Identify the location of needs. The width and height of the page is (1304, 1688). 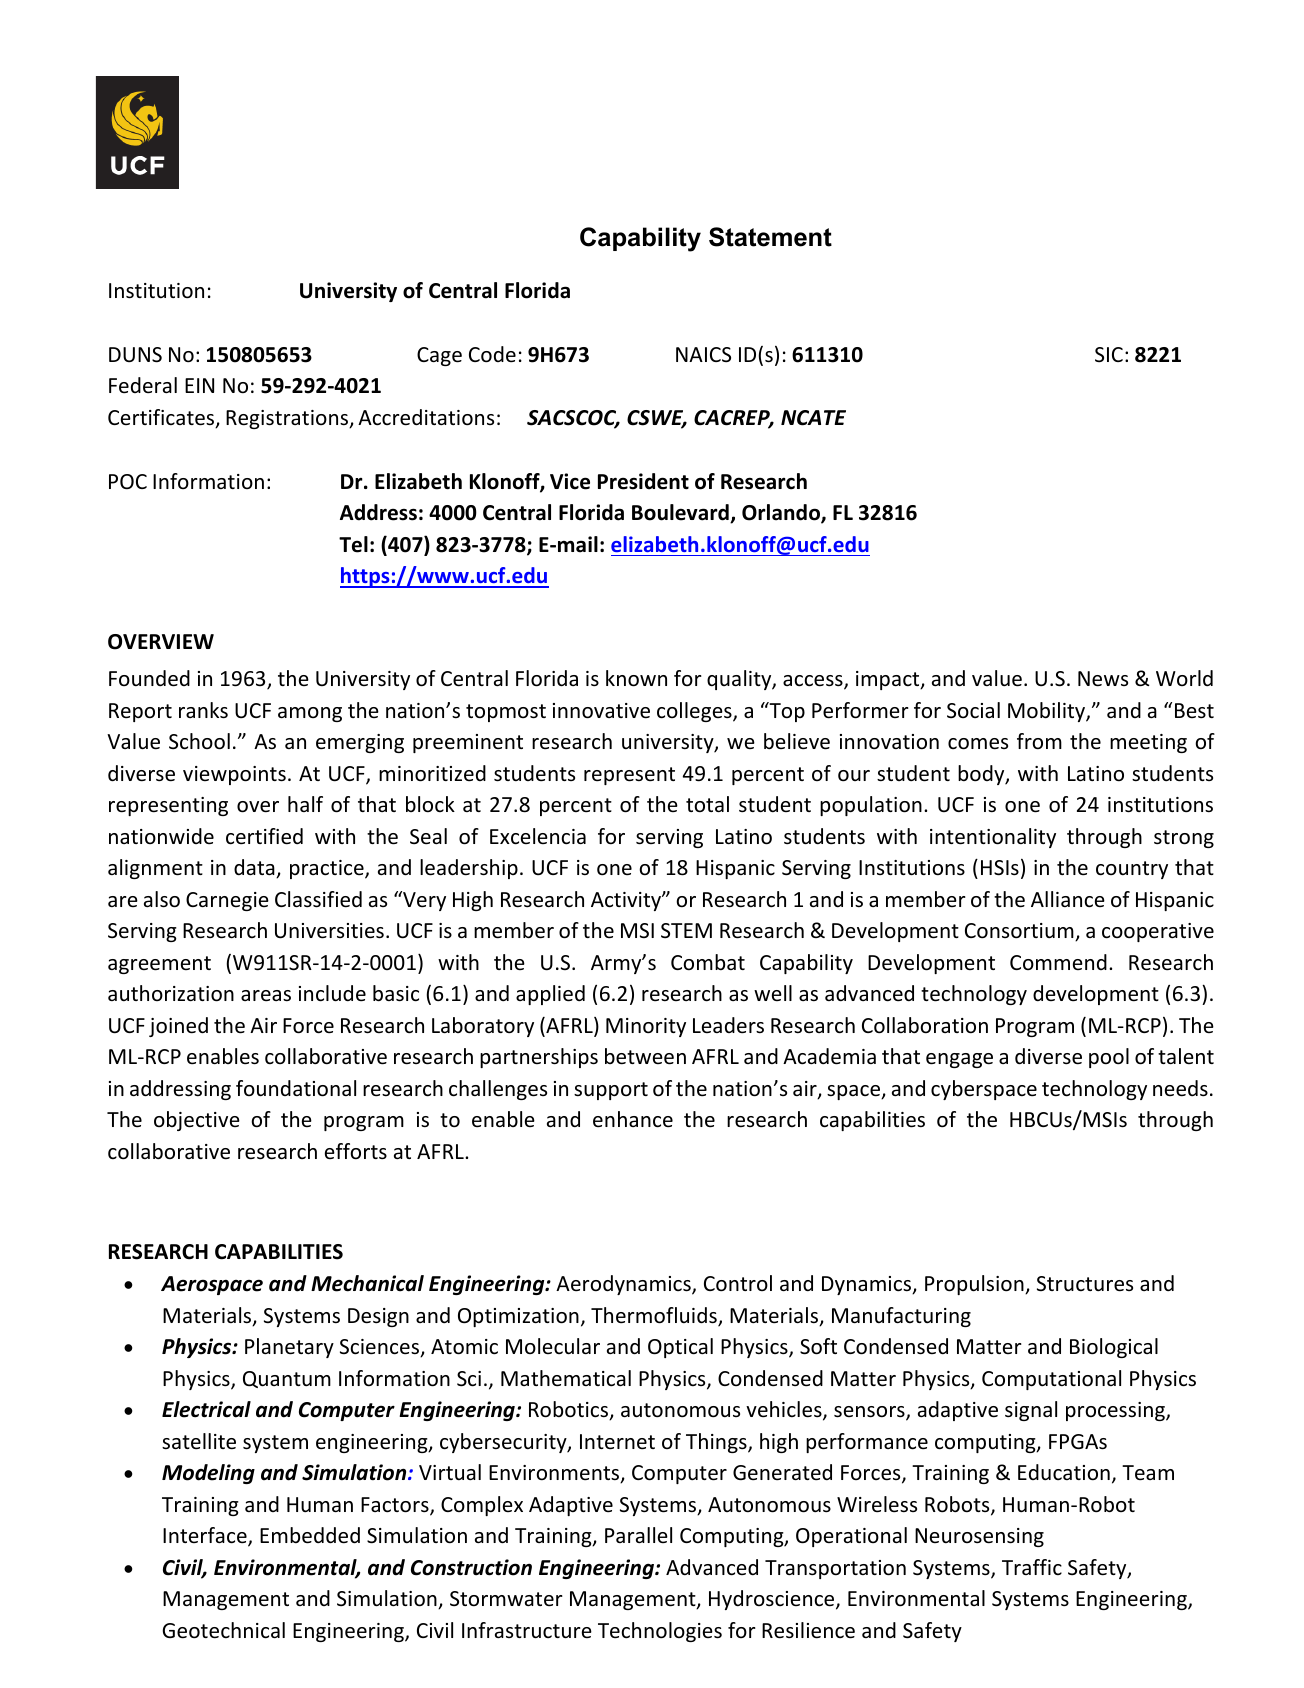
(1180, 1088).
